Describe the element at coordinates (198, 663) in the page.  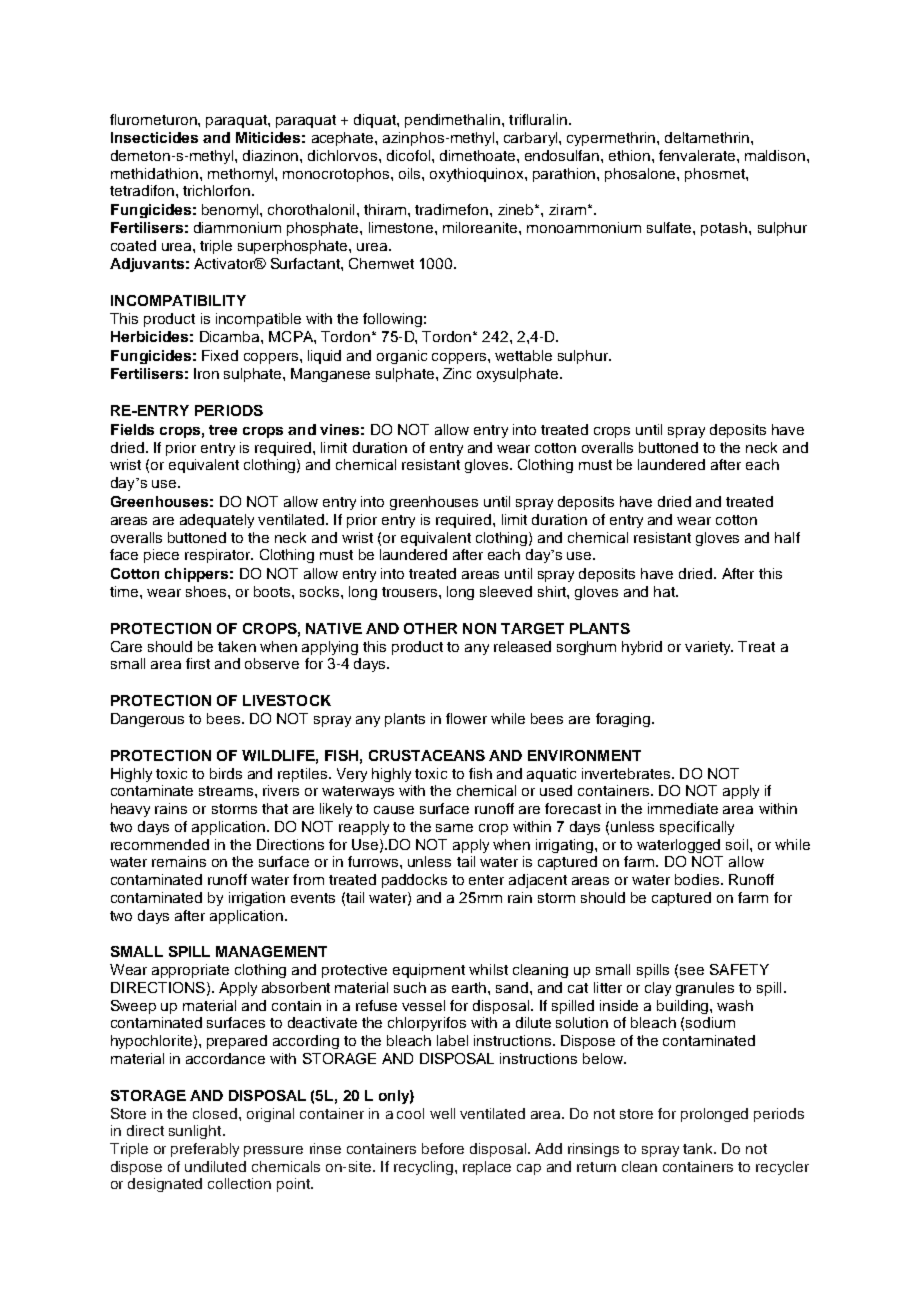
I see `first` at that location.
